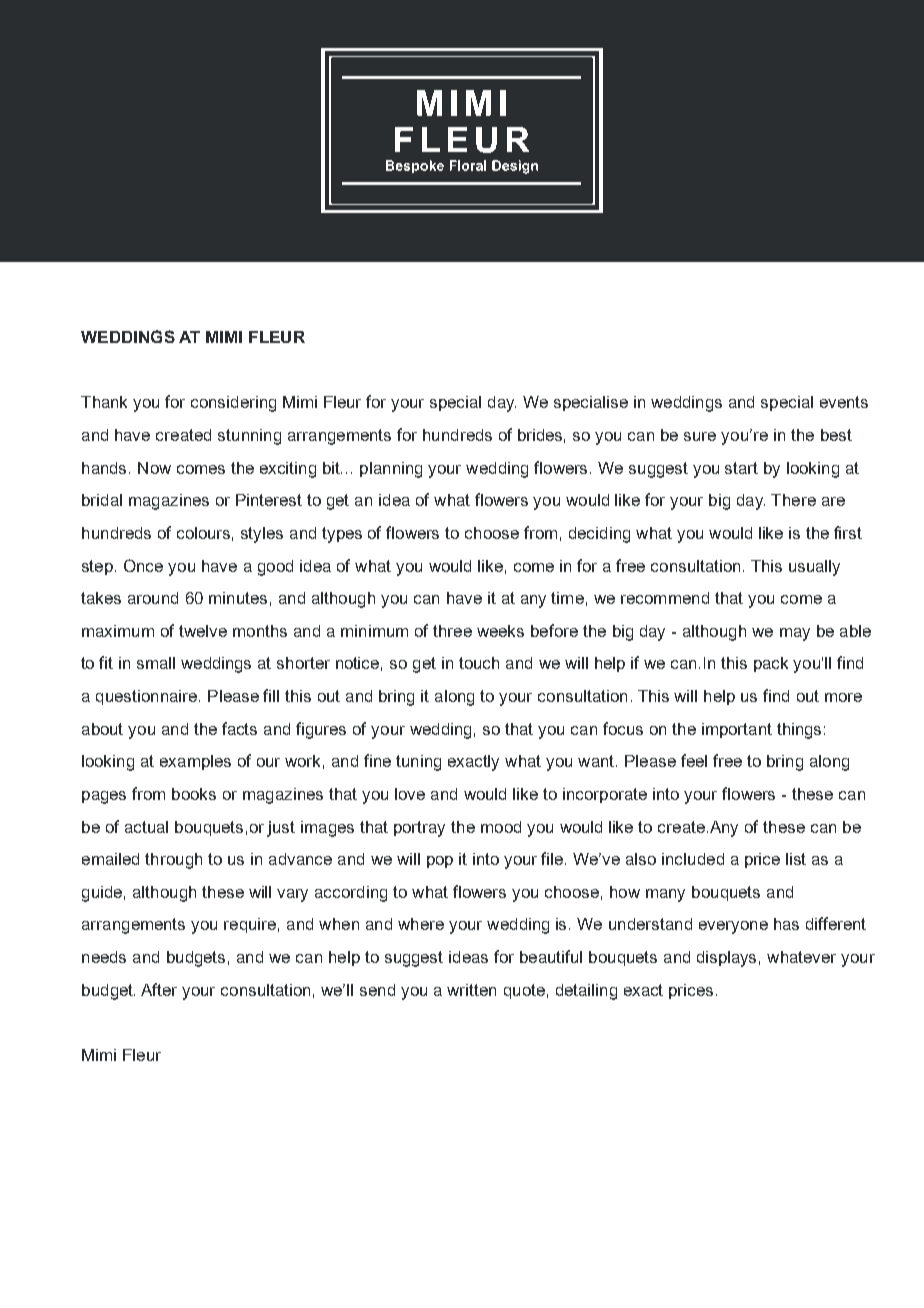  What do you see at coordinates (796, 859) in the screenshot?
I see `list` at bounding box center [796, 859].
